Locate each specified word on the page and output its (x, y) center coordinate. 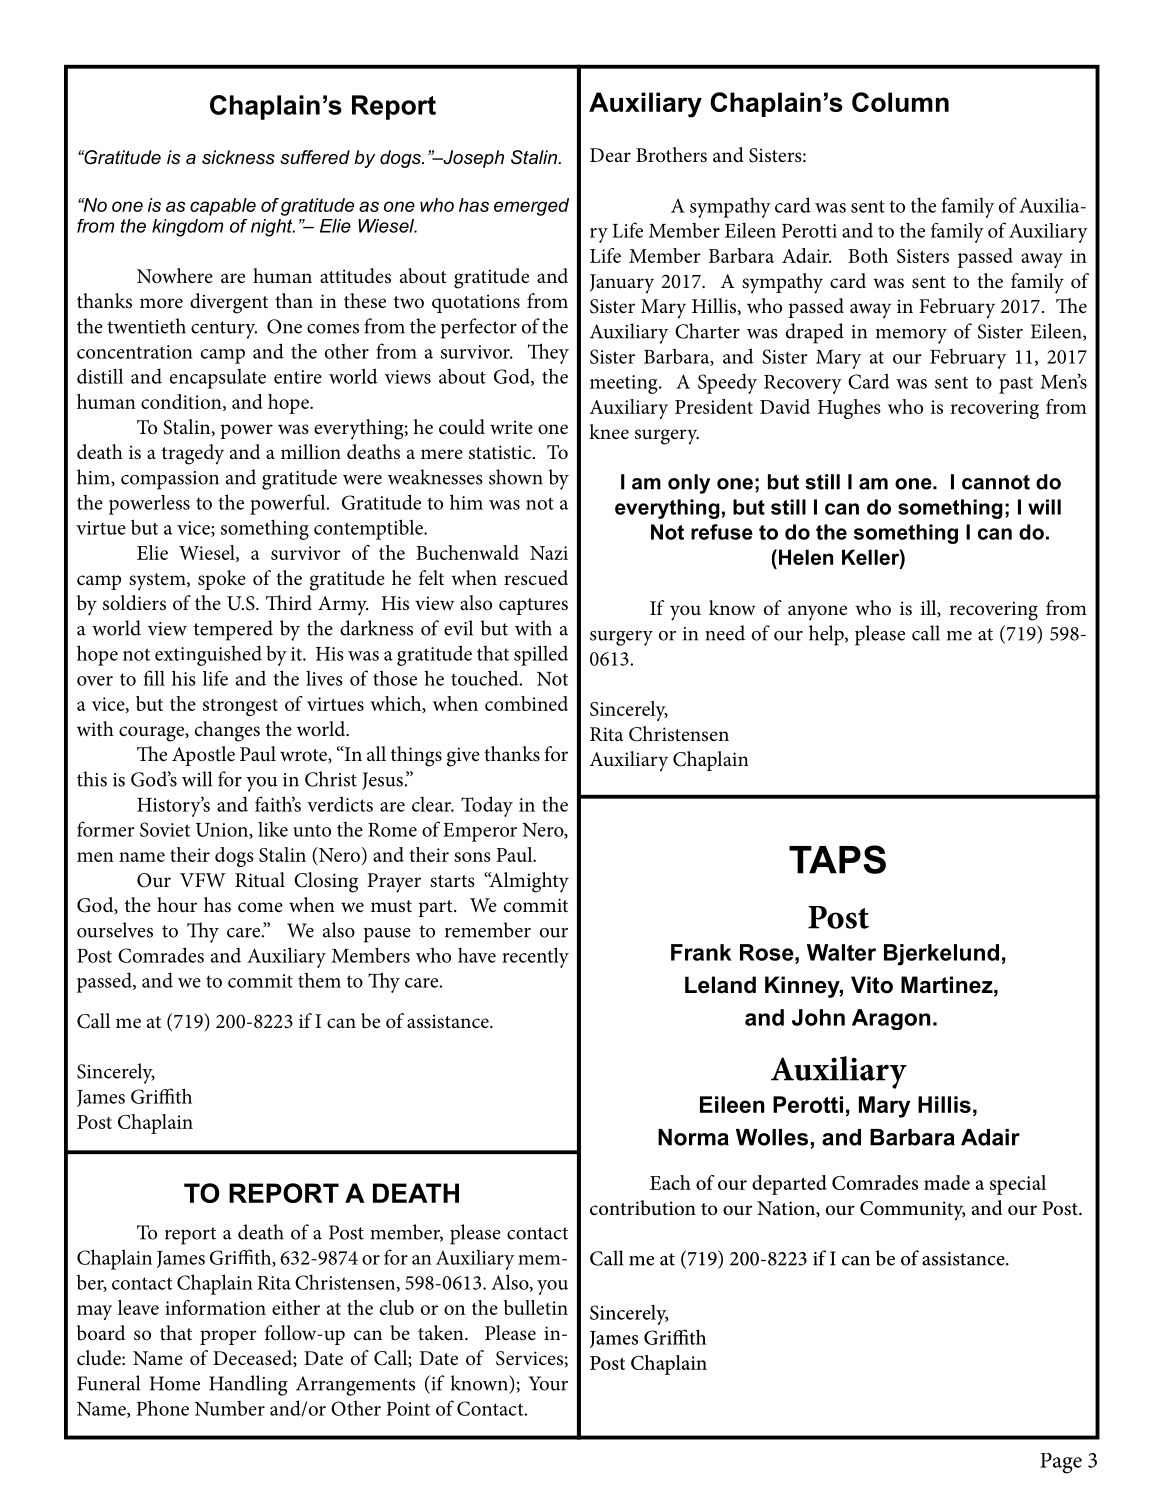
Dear (610, 155)
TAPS (837, 859)
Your (548, 1383)
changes (227, 731)
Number (230, 1408)
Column (900, 102)
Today (487, 806)
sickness (238, 157)
